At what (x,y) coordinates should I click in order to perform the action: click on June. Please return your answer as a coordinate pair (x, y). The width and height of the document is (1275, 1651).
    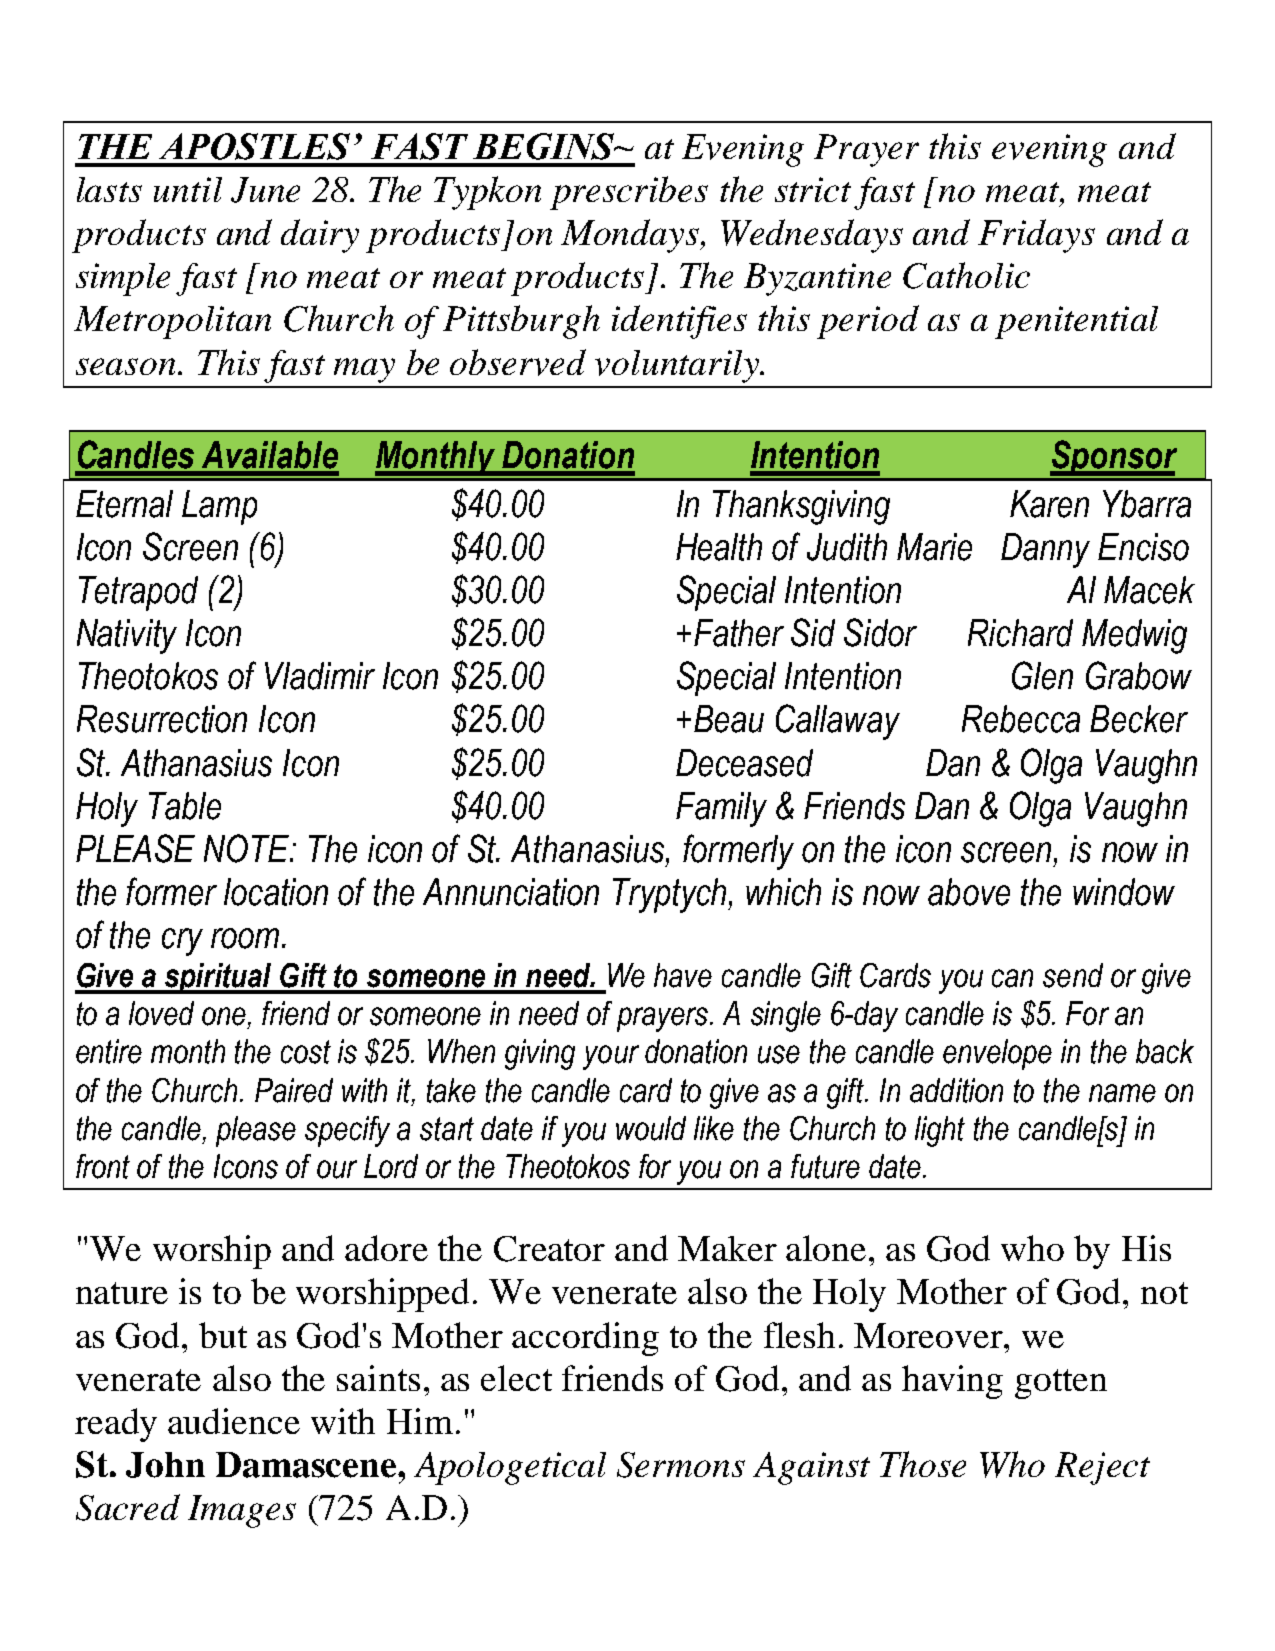
    Looking at the image, I should click on (265, 190).
